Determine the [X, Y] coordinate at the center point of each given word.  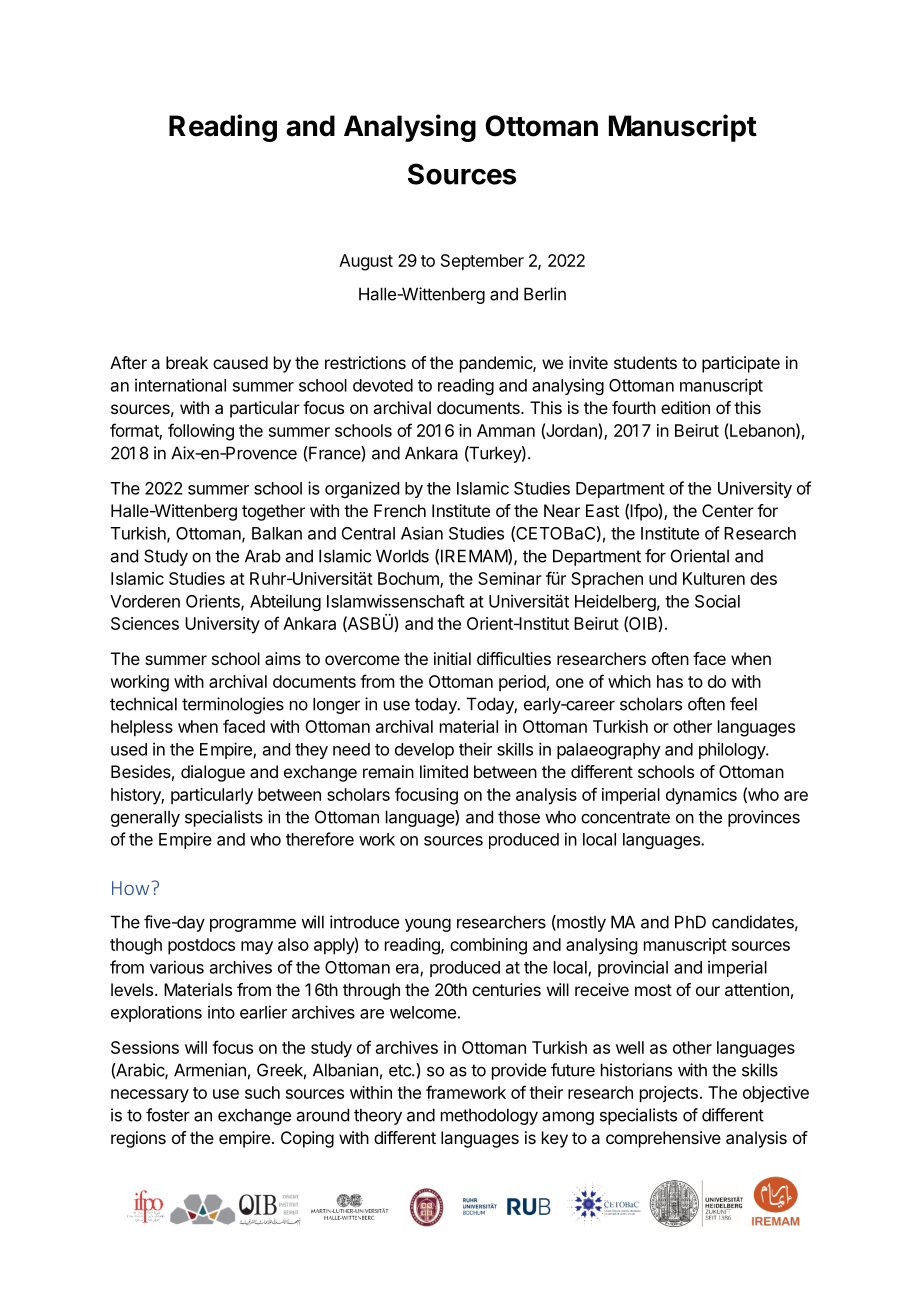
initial [452, 658]
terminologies [233, 705]
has [670, 681]
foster [168, 1115]
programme [253, 925]
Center [728, 510]
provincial [633, 968]
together [273, 512]
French [400, 510]
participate [741, 364]
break [187, 362]
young [428, 925]
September [482, 262]
